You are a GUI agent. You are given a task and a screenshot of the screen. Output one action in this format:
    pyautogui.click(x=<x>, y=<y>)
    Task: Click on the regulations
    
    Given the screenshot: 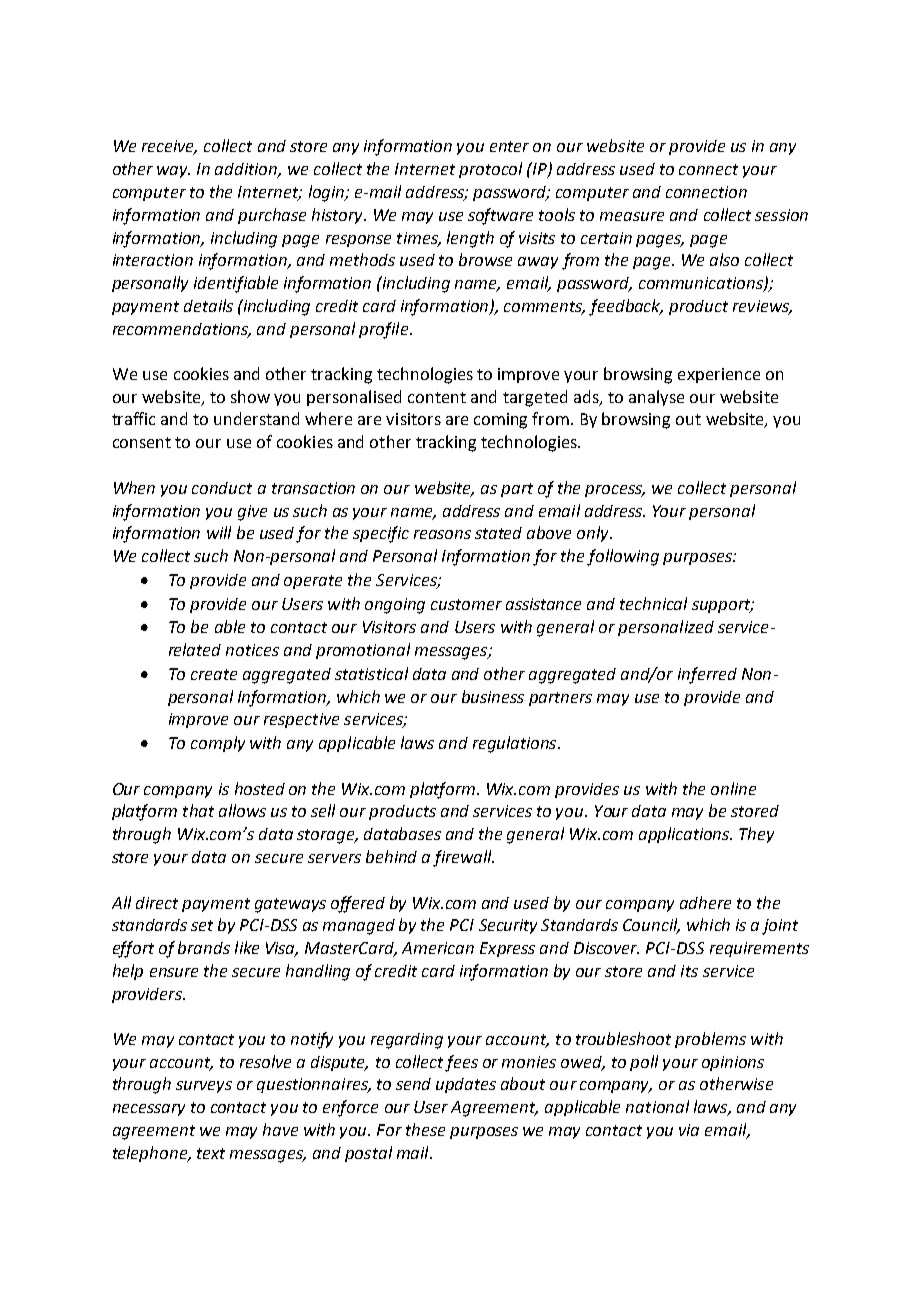 What is the action you would take?
    pyautogui.click(x=516, y=744)
